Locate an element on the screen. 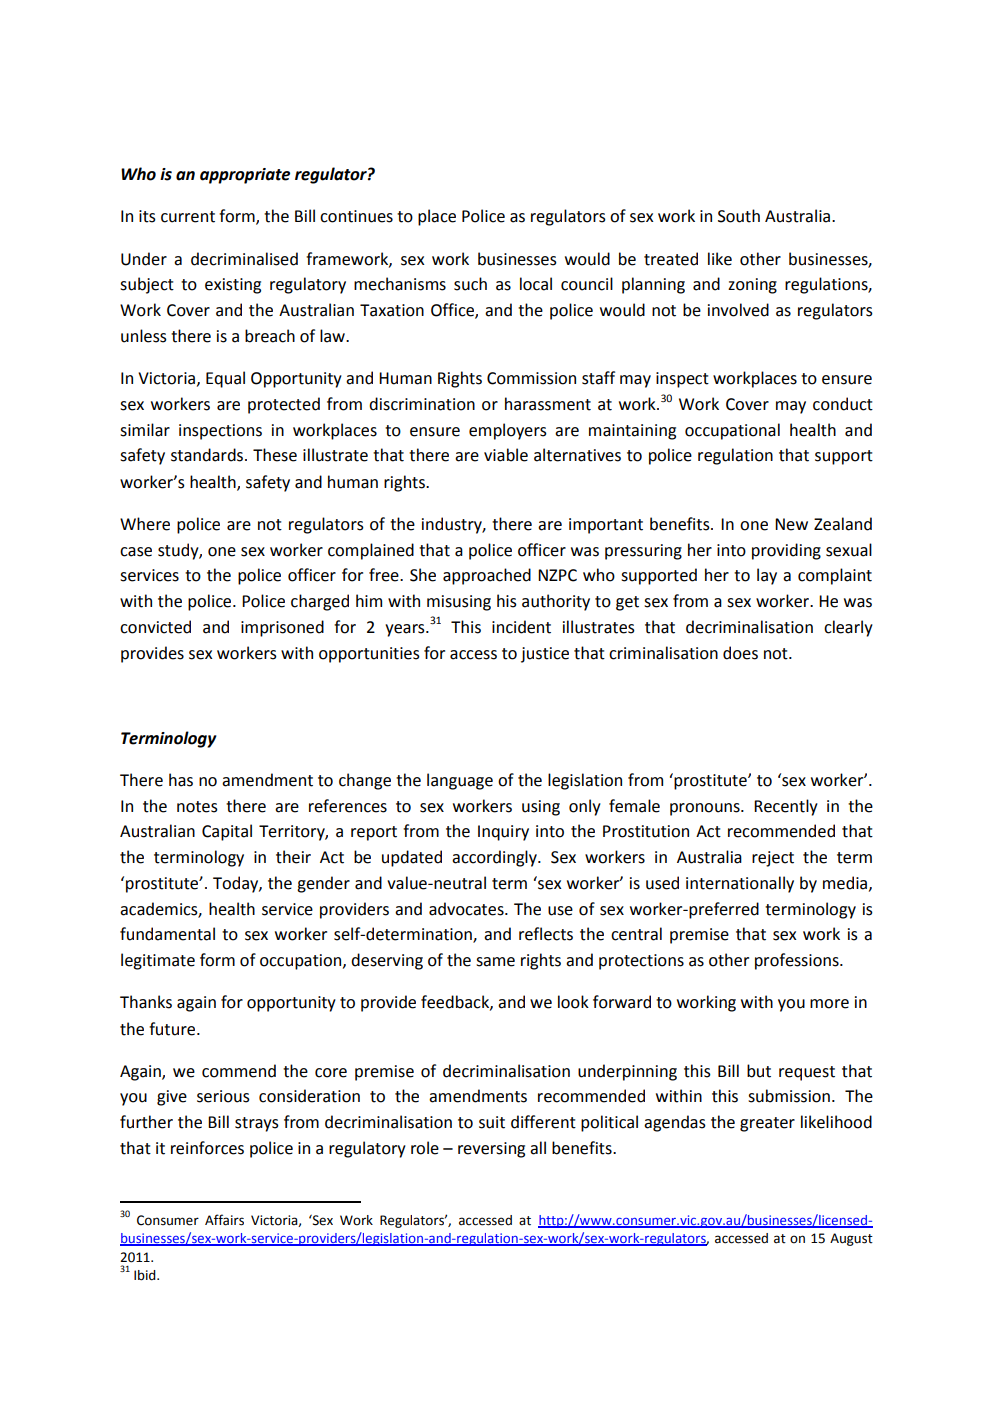  current is located at coordinates (188, 217).
